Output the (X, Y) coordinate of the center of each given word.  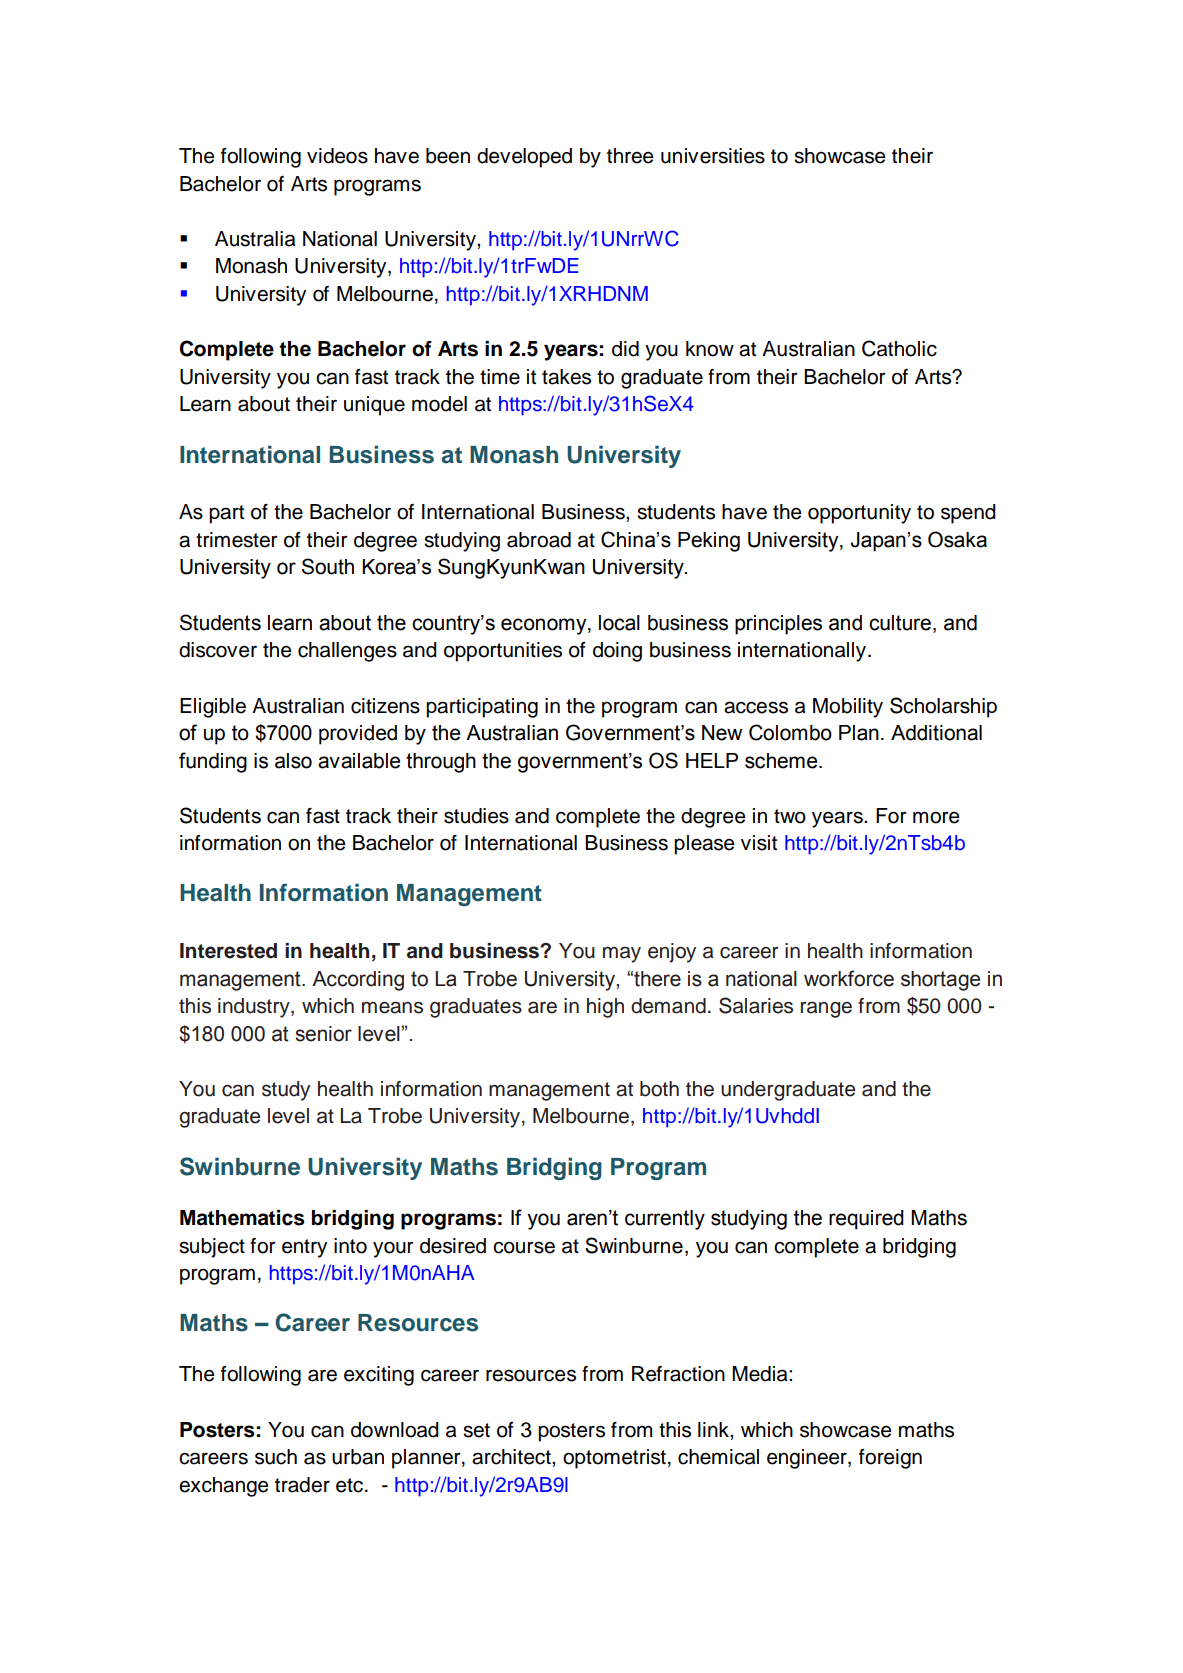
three (630, 156)
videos (337, 156)
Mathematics (242, 1218)
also (293, 761)
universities (713, 156)
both (659, 1089)
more (936, 817)
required (866, 1220)
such (276, 1457)
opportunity (859, 514)
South (328, 566)
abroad (539, 540)
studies (476, 816)
